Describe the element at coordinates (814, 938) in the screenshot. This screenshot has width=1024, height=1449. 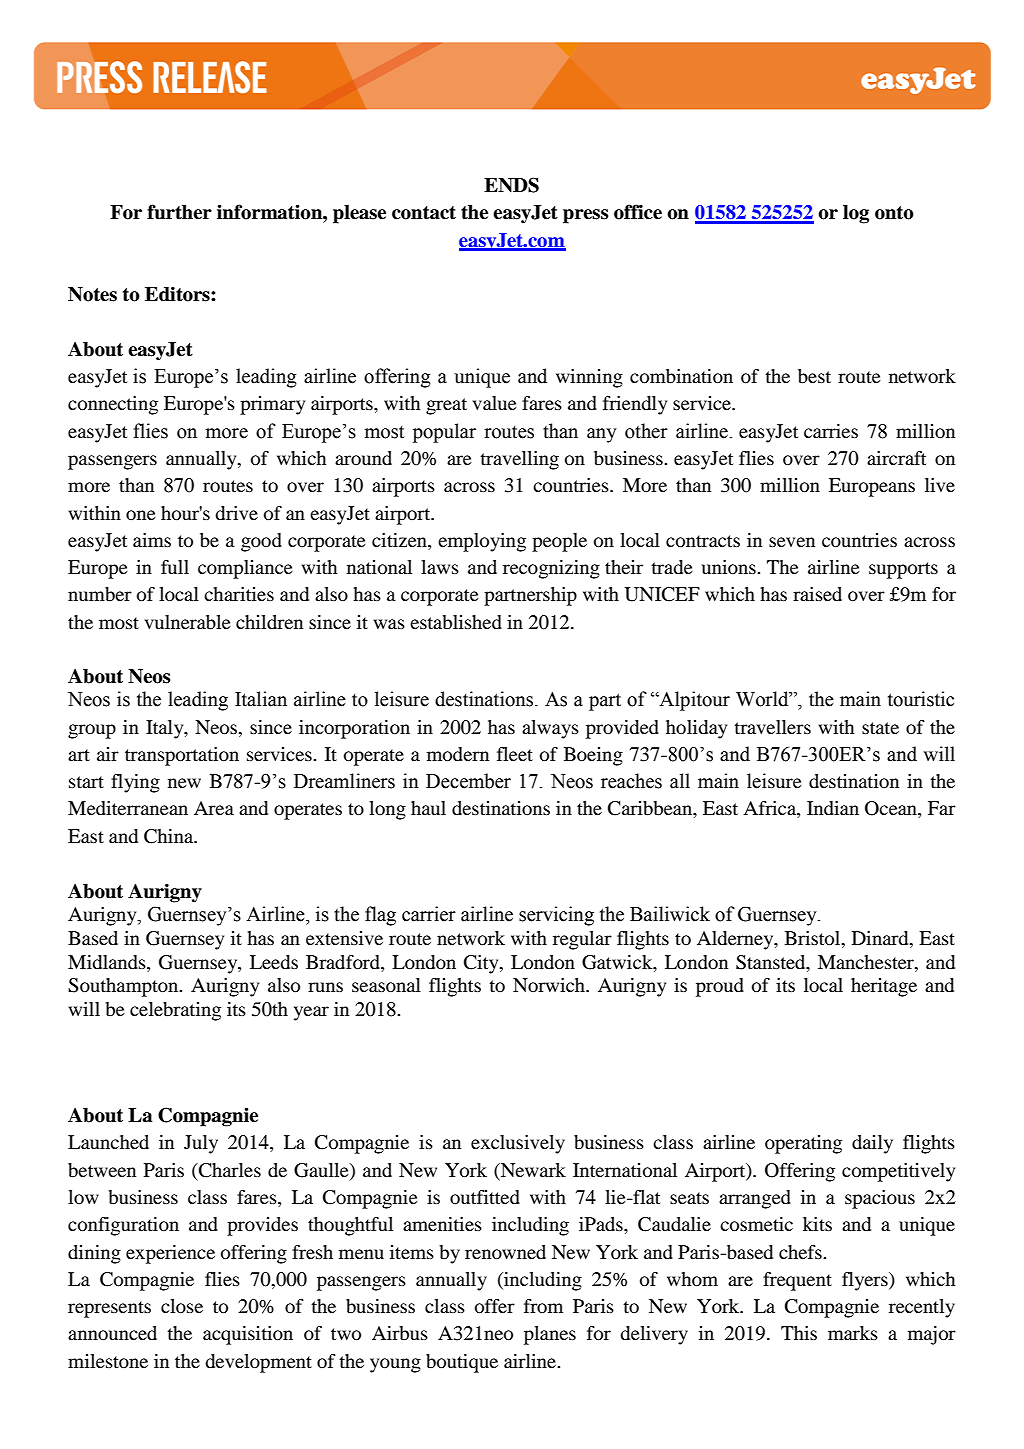
I see `Bristol` at that location.
